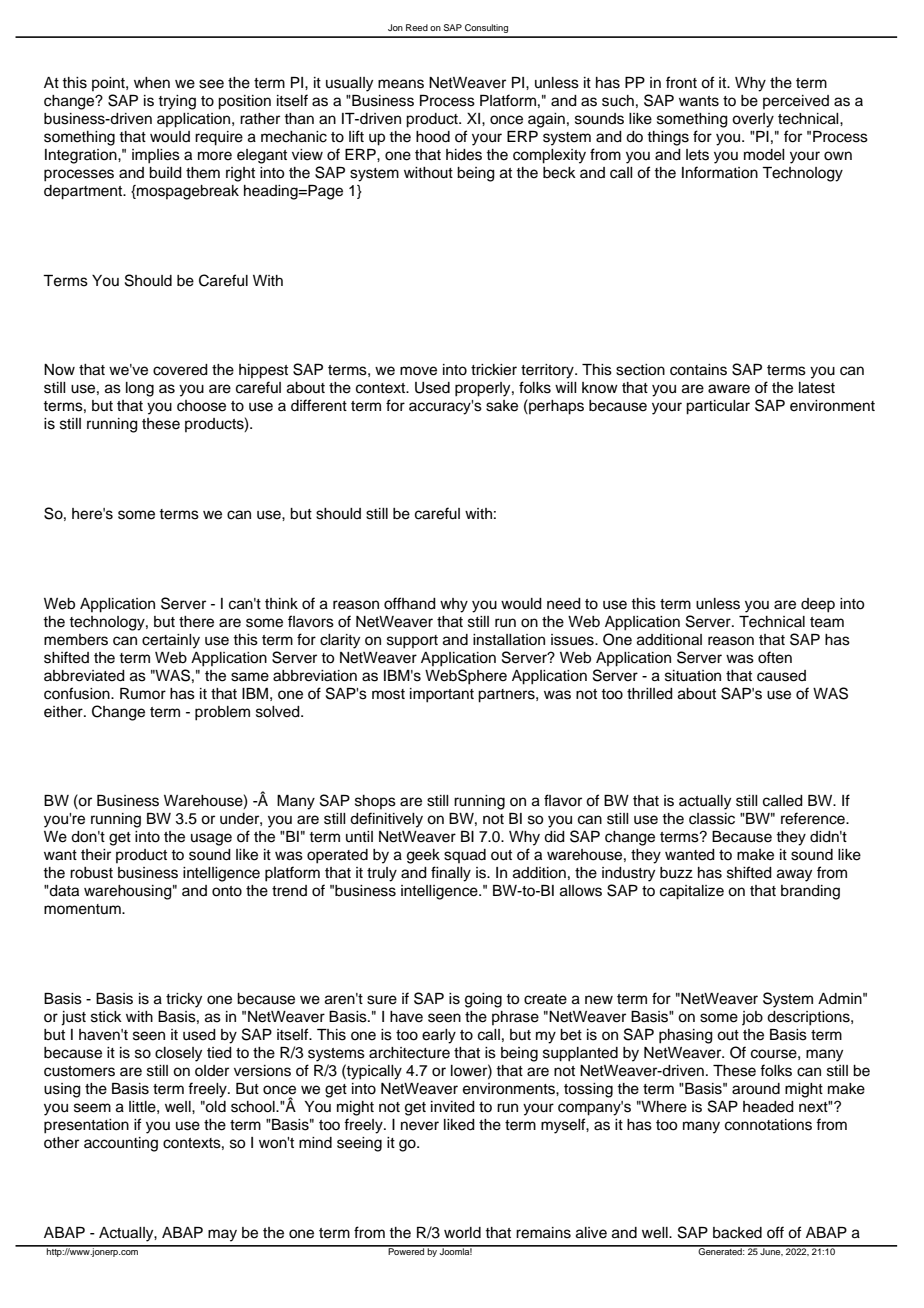 The image size is (924, 1308). Describe the element at coordinates (211, 839) in the page. I see `usage` at that location.
